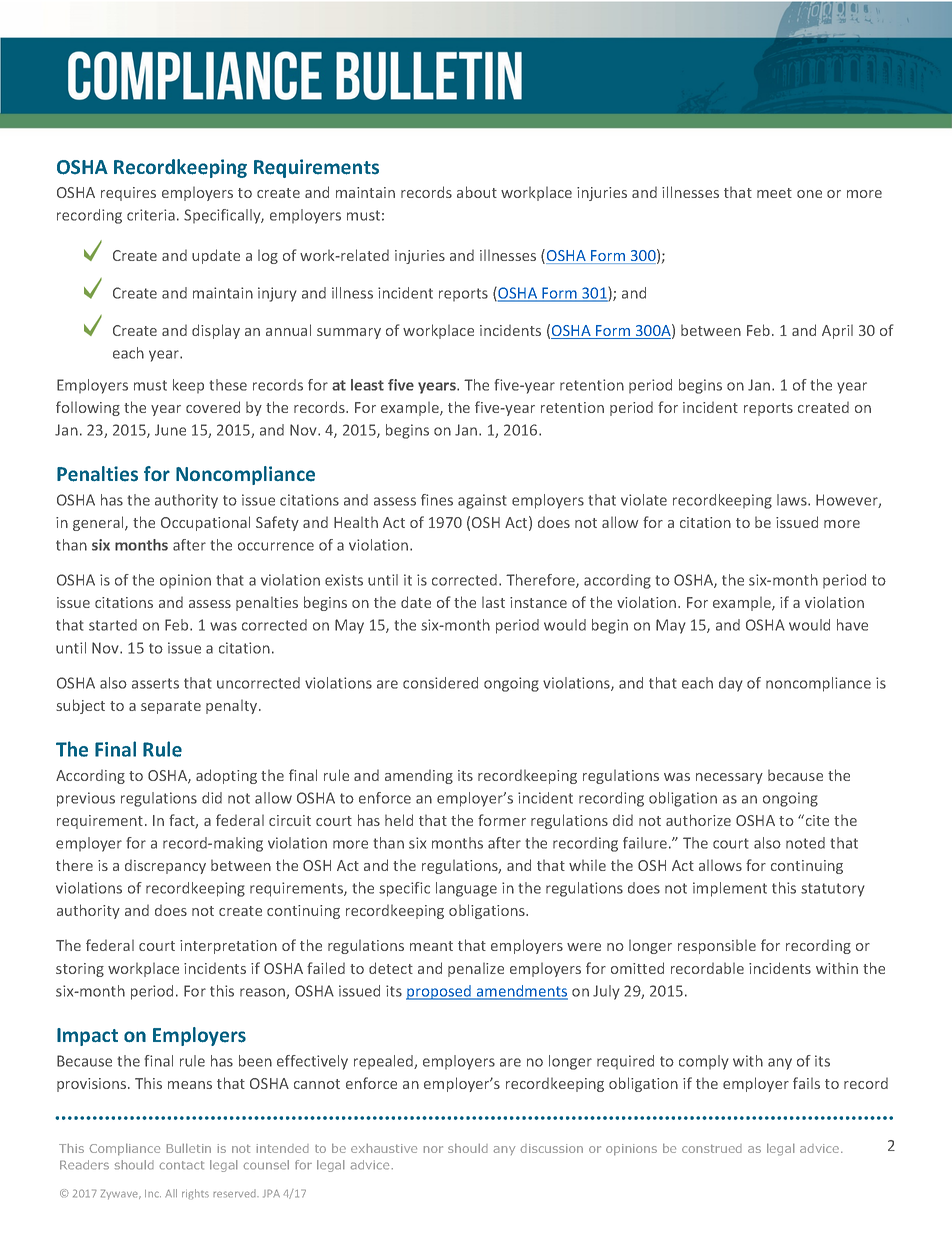 The width and height of the image is (952, 1233). Describe the element at coordinates (793, 500) in the image. I see `laws` at that location.
